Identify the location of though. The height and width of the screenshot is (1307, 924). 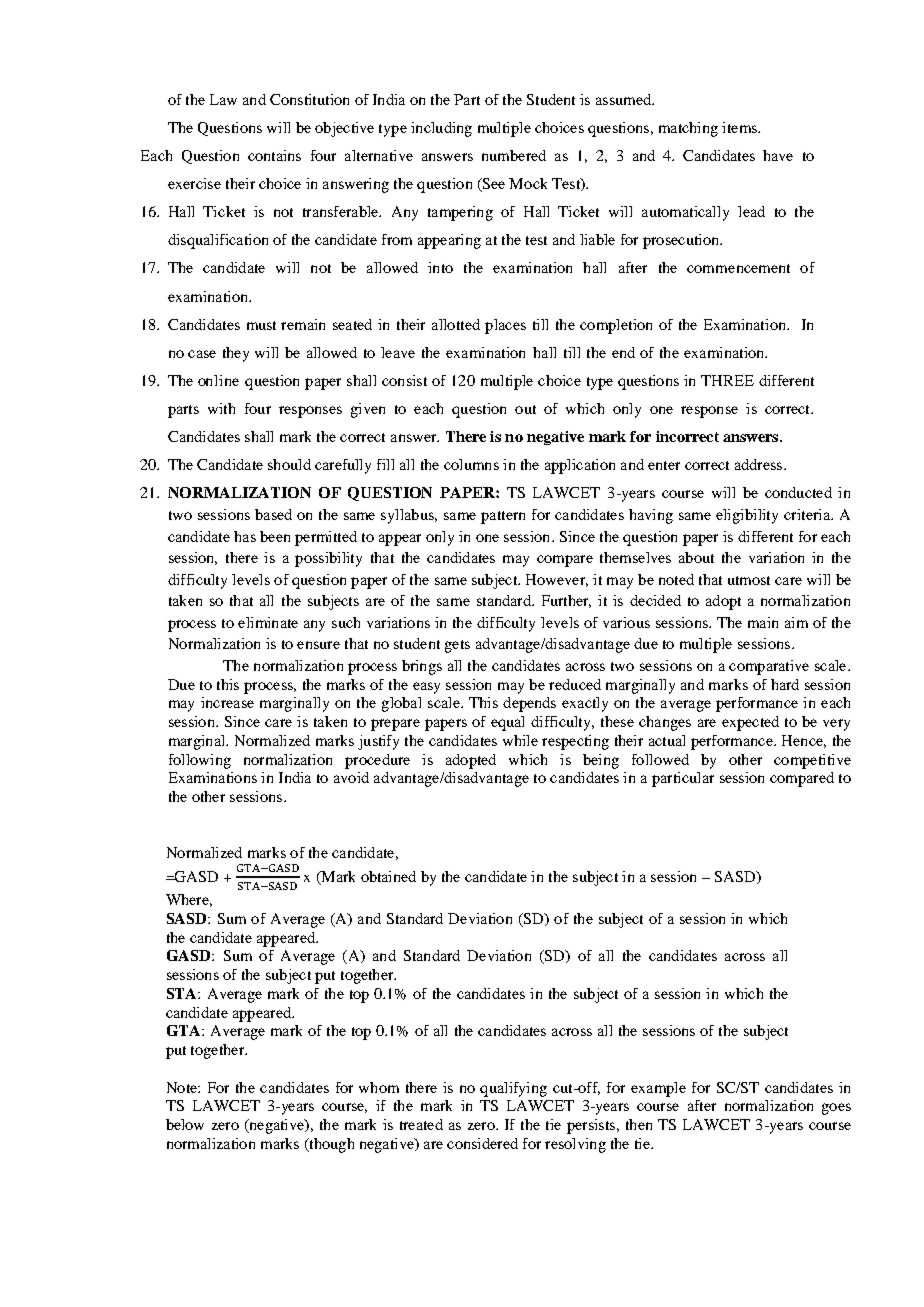
(330, 1145).
